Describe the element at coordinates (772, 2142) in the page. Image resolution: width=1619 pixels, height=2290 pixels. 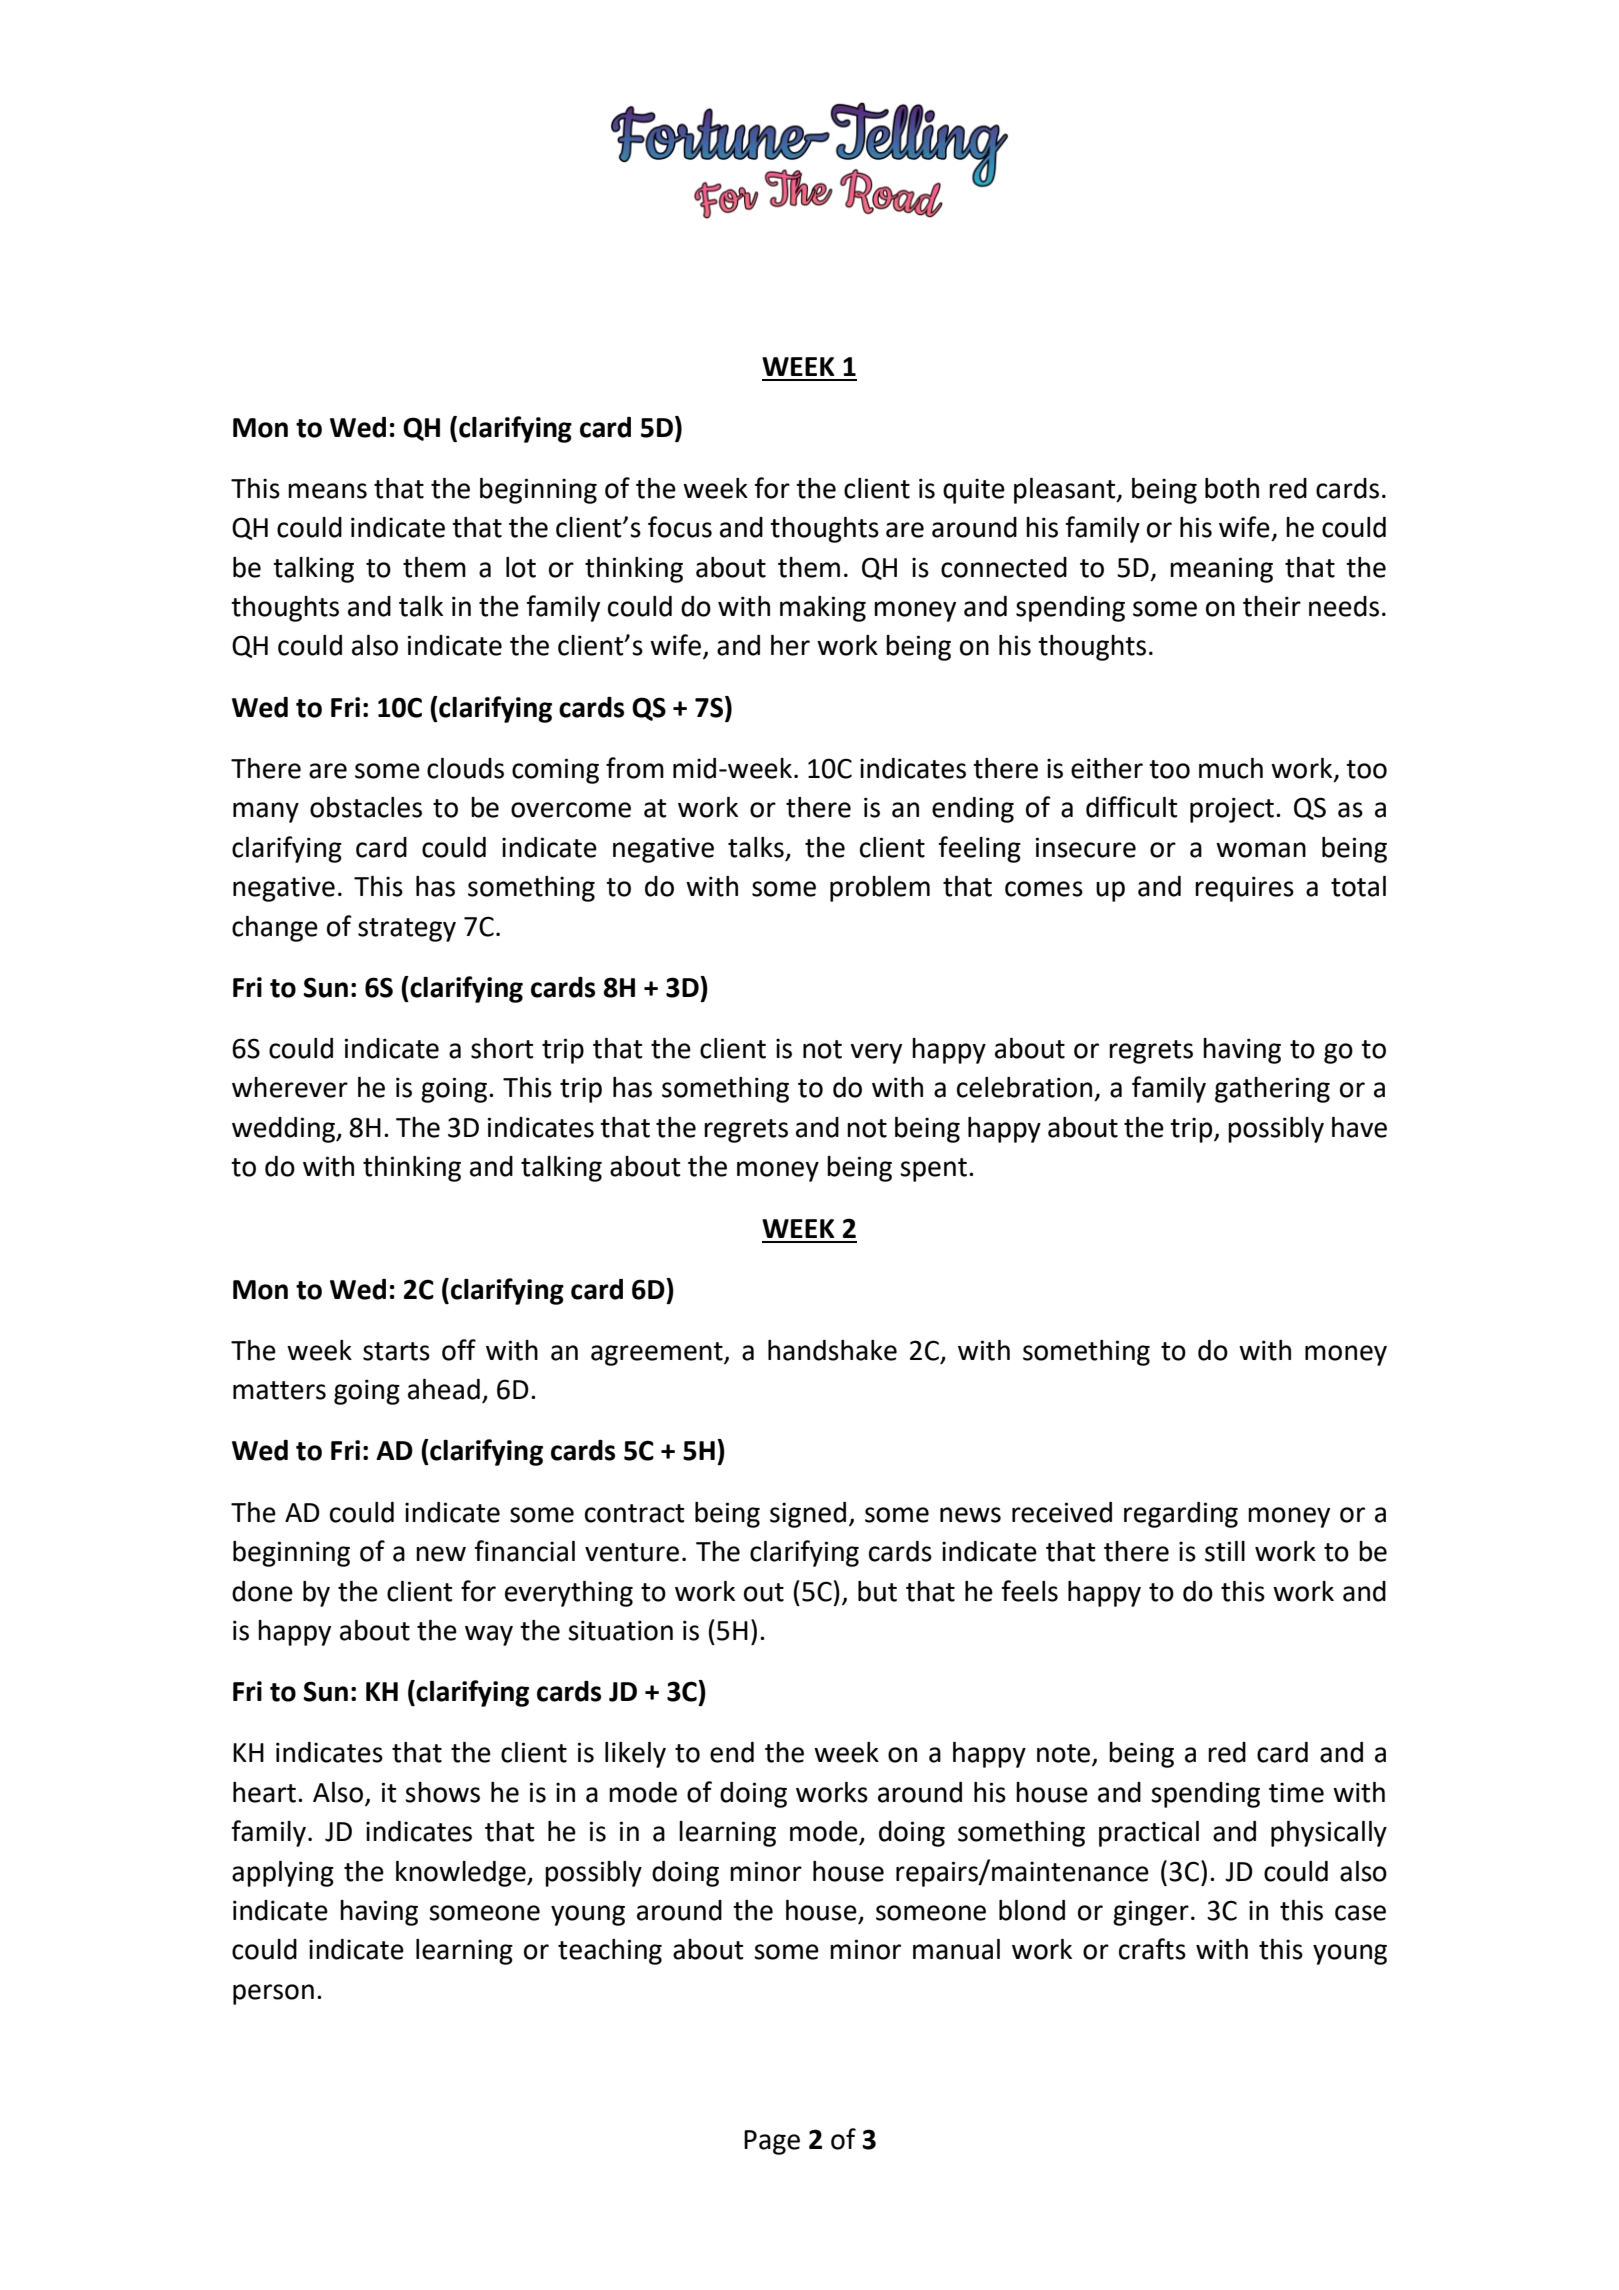
I see `Page` at that location.
